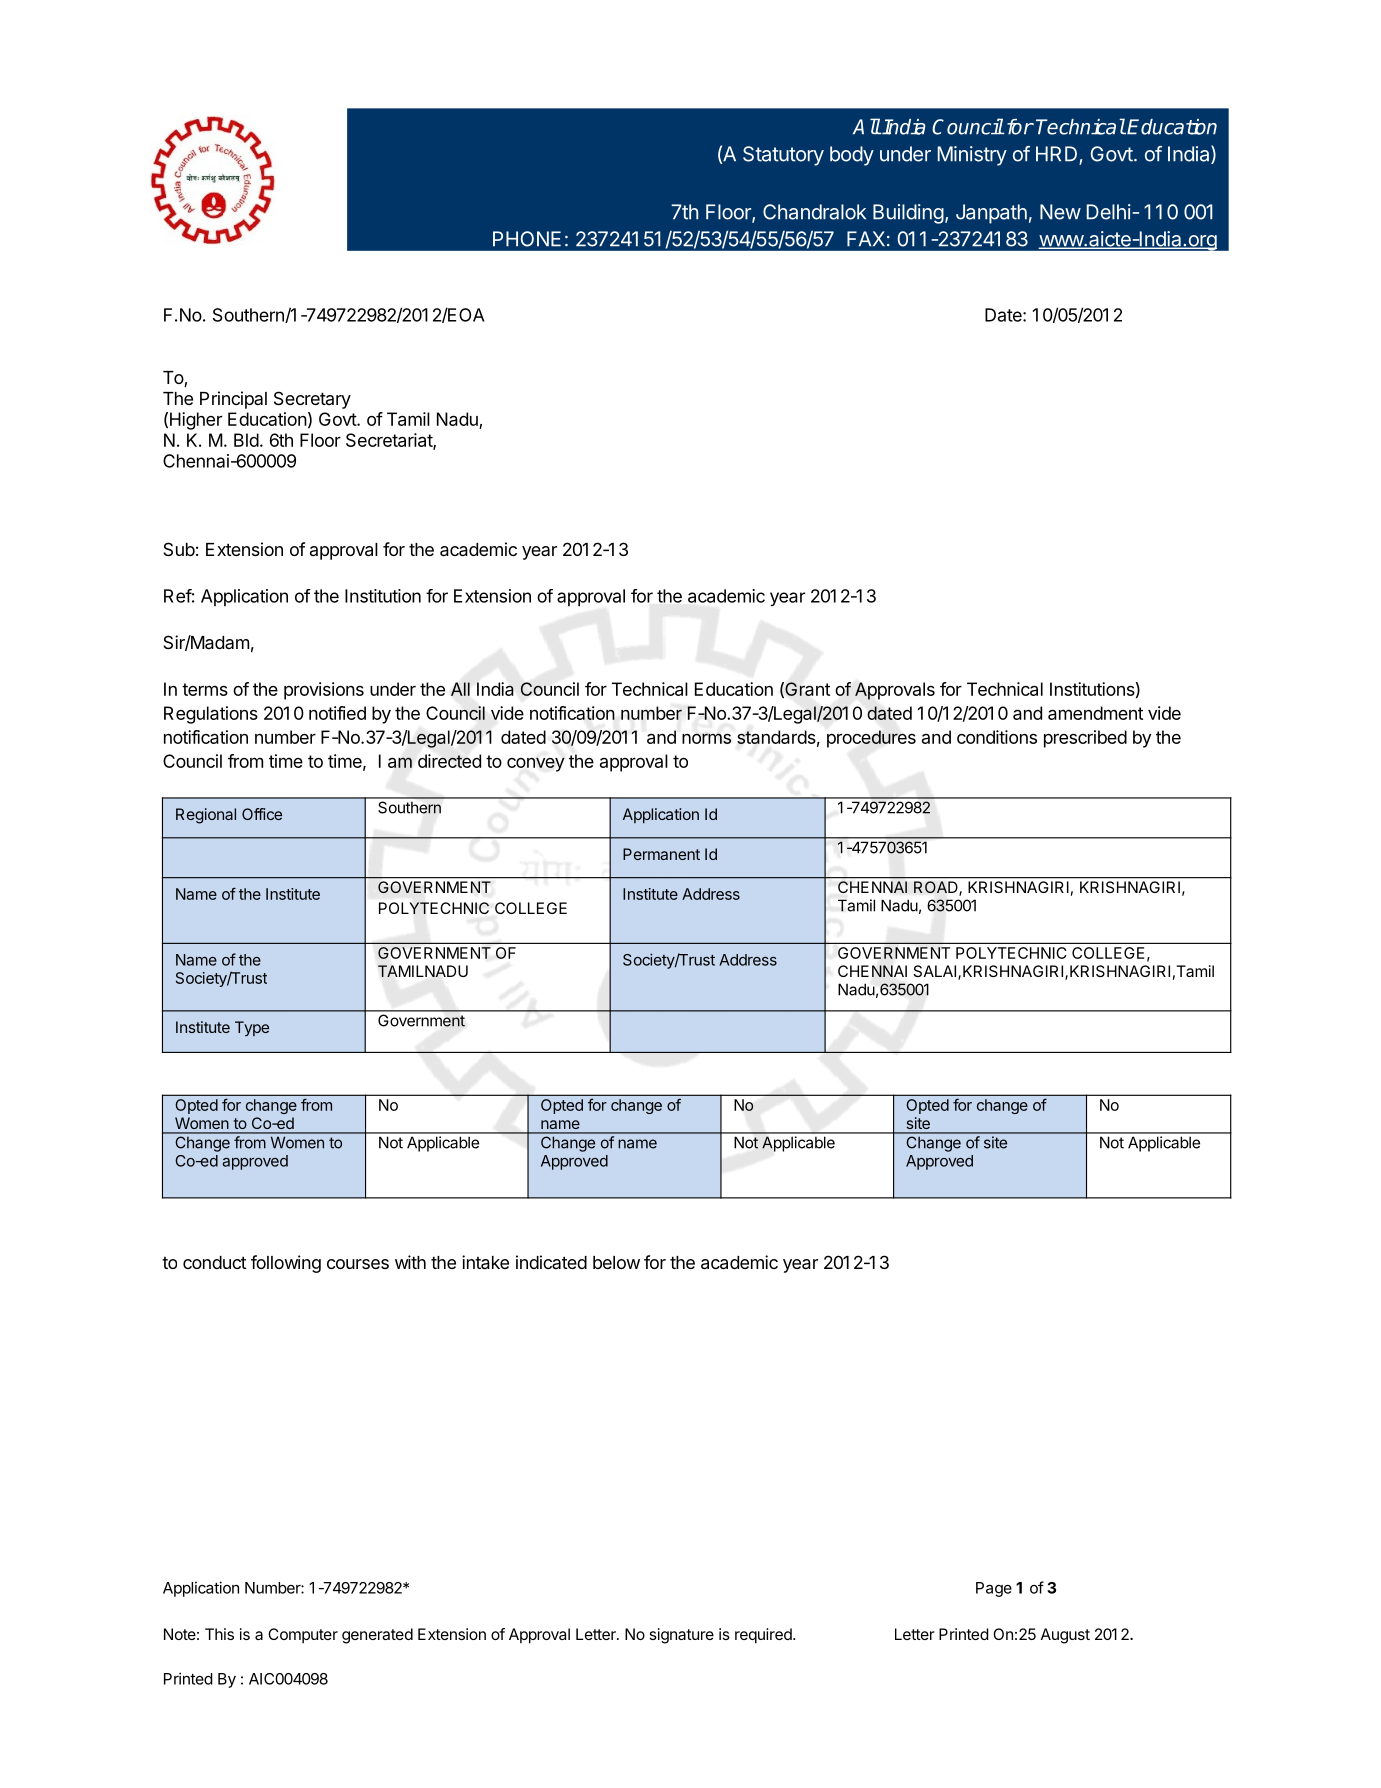  Describe the element at coordinates (706, 738) in the image. I see `norms` at that location.
